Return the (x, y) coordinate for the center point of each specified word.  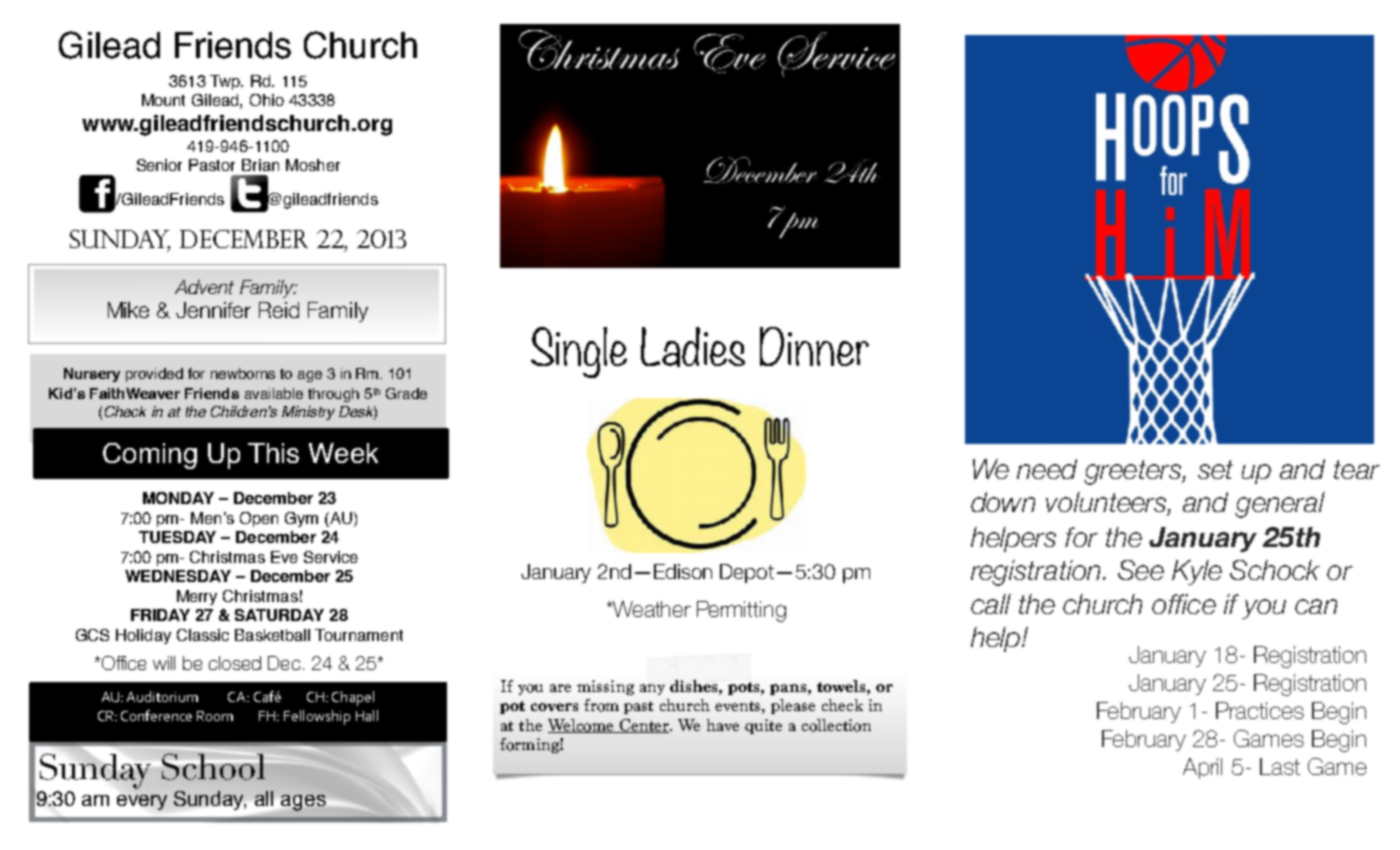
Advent (204, 287)
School (212, 765)
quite (763, 726)
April (1202, 768)
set (1215, 469)
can (1316, 606)
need (1047, 469)
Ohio (267, 100)
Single (579, 352)
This (273, 453)
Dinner (814, 346)
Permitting (741, 611)
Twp (226, 82)
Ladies (693, 347)
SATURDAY (279, 615)
